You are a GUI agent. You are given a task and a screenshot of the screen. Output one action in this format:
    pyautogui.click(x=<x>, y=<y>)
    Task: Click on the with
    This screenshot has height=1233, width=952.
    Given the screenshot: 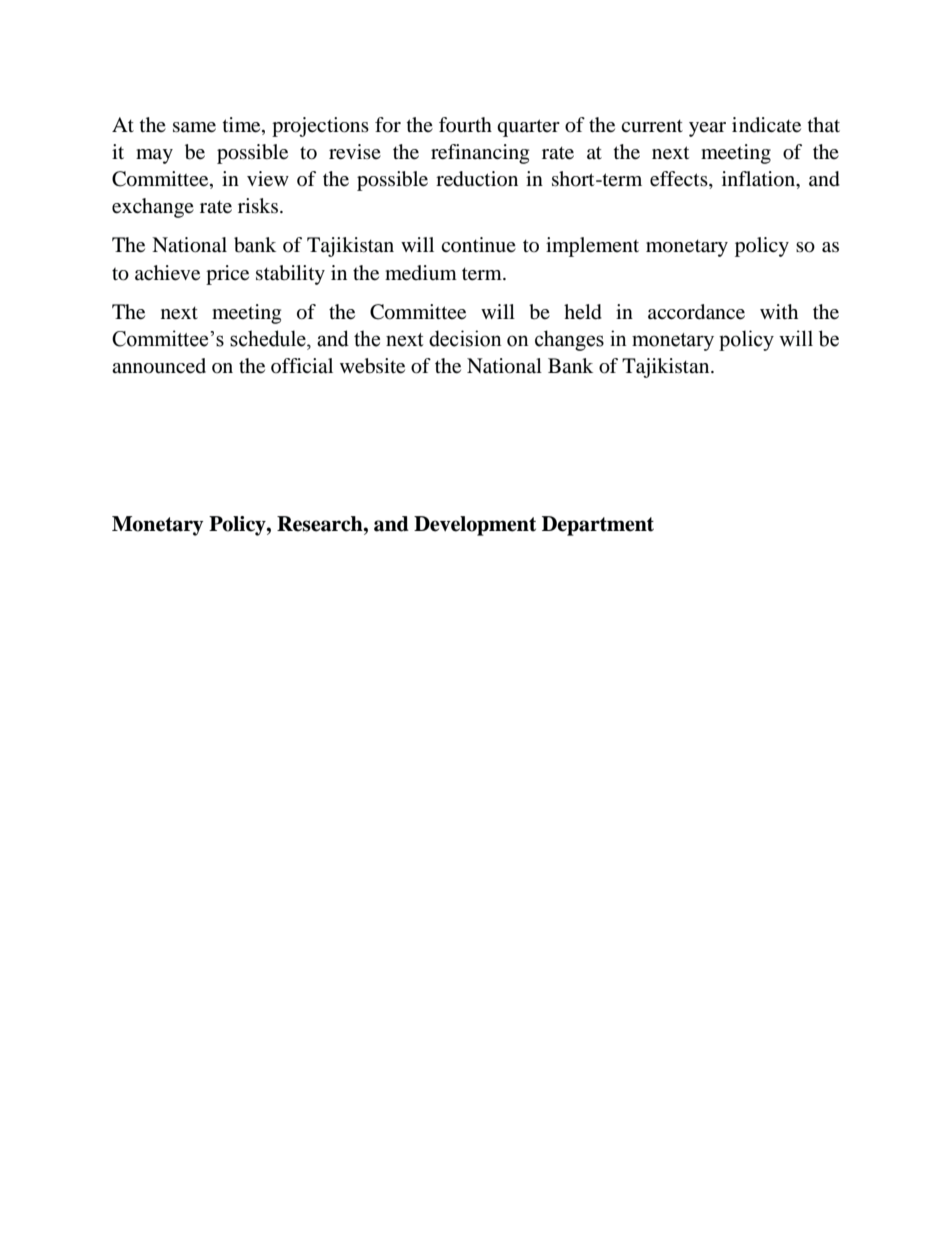 What is the action you would take?
    pyautogui.click(x=779, y=311)
